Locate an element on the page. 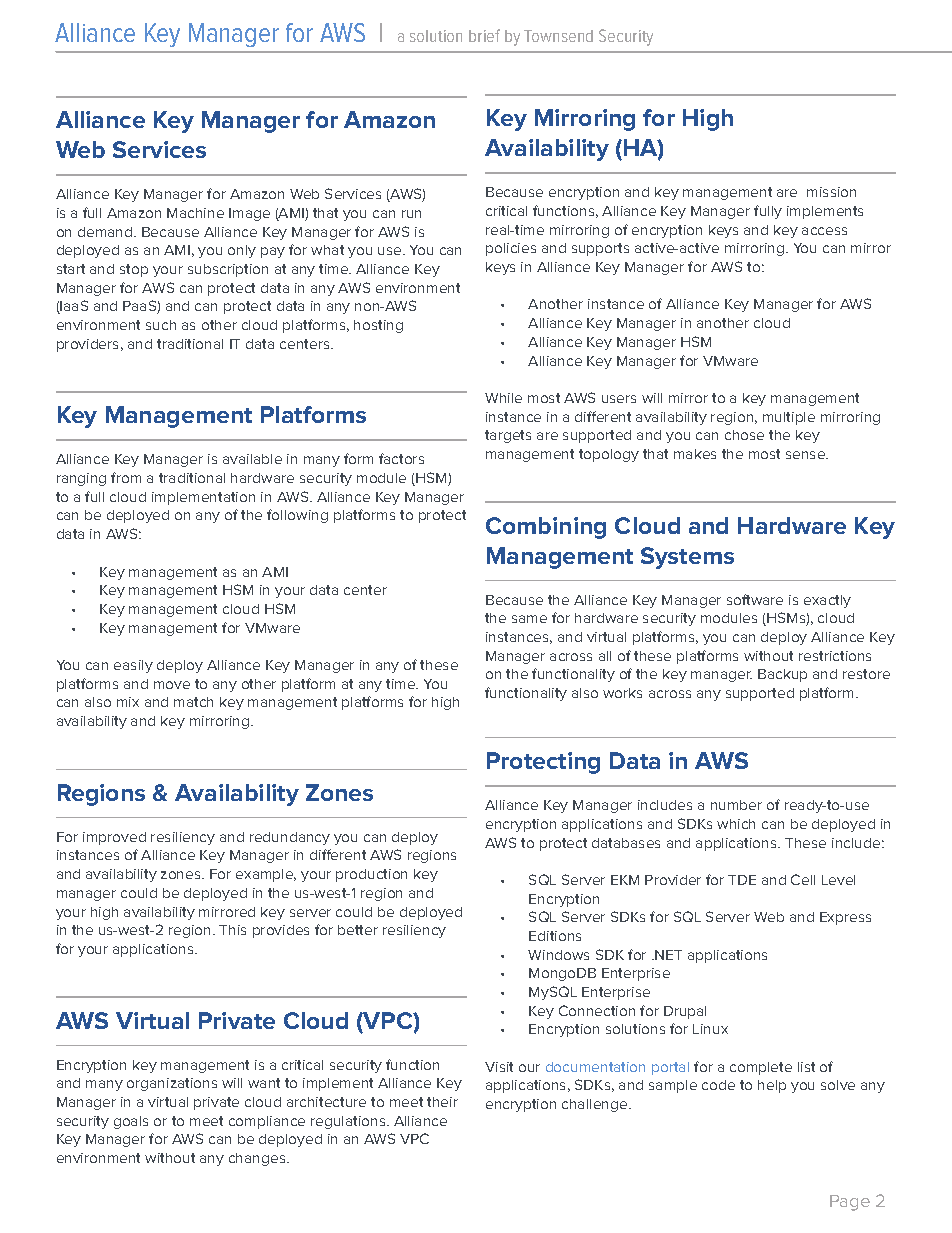 This page has width=952, height=1233. easily is located at coordinates (133, 666).
